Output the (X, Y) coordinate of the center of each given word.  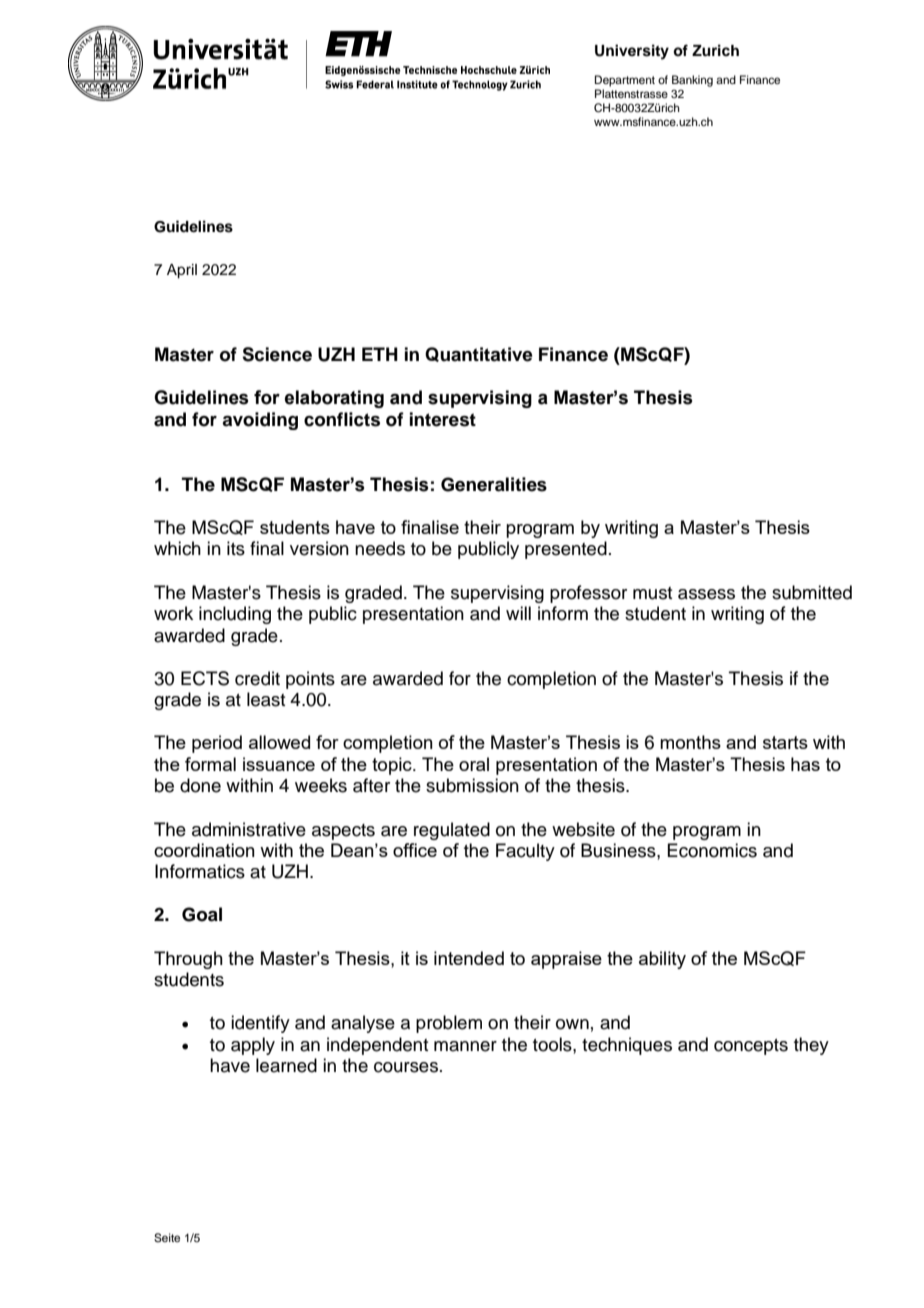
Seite (167, 1238)
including (235, 615)
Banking (692, 81)
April (182, 271)
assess (706, 594)
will (518, 613)
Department (625, 81)
